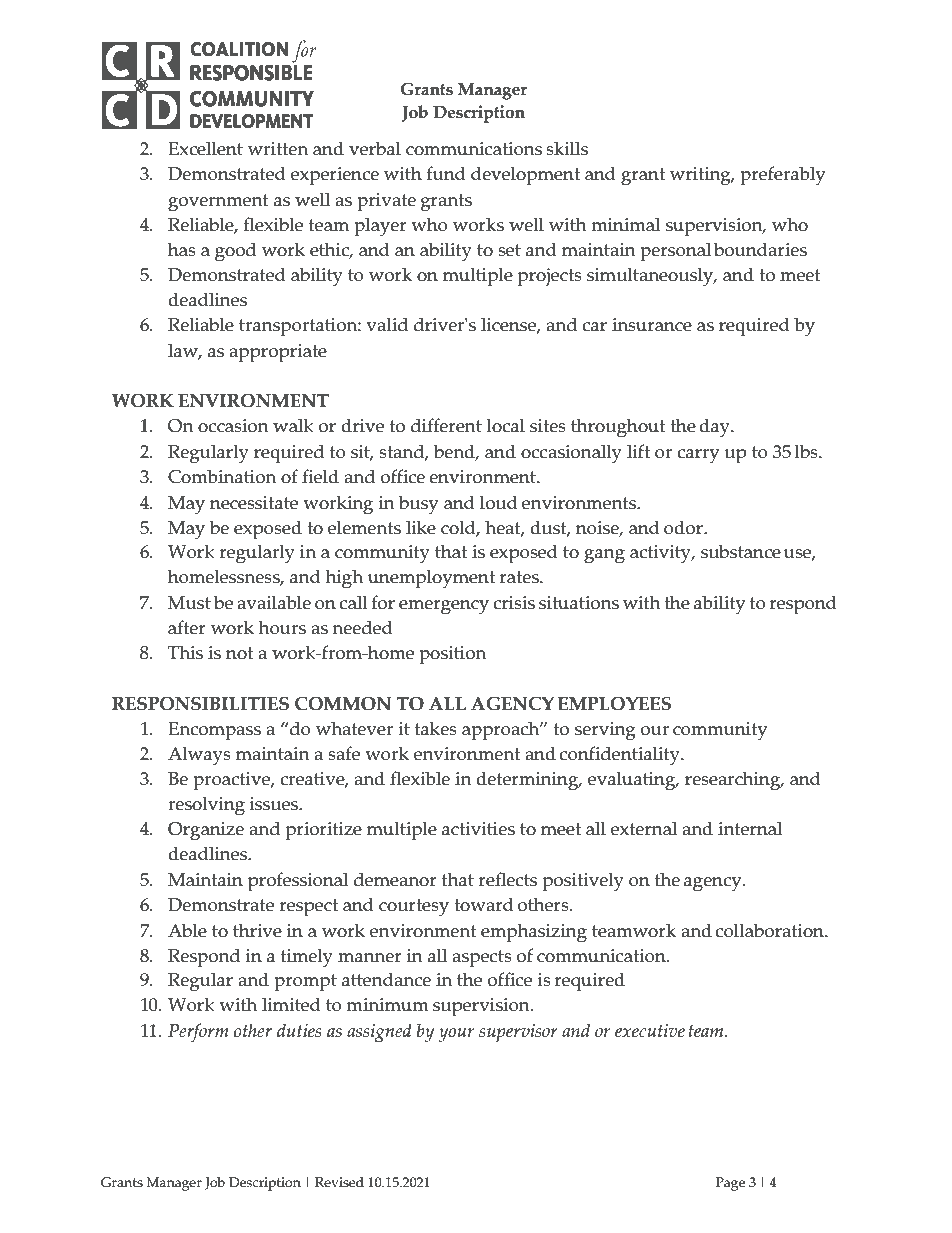 The width and height of the image is (952, 1233). I want to click on Page, so click(730, 1184).
